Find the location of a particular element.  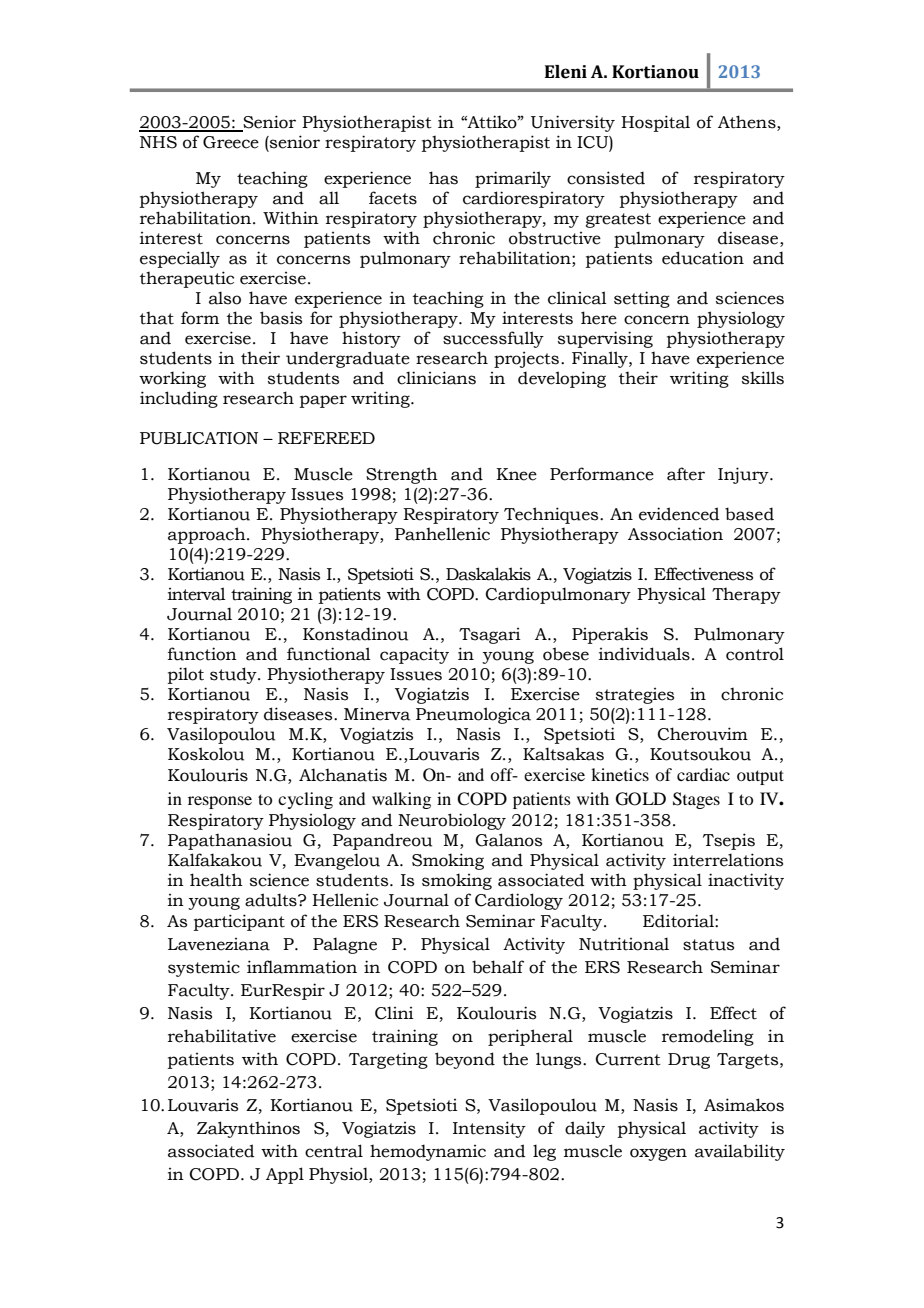

Stages is located at coordinates (696, 800).
